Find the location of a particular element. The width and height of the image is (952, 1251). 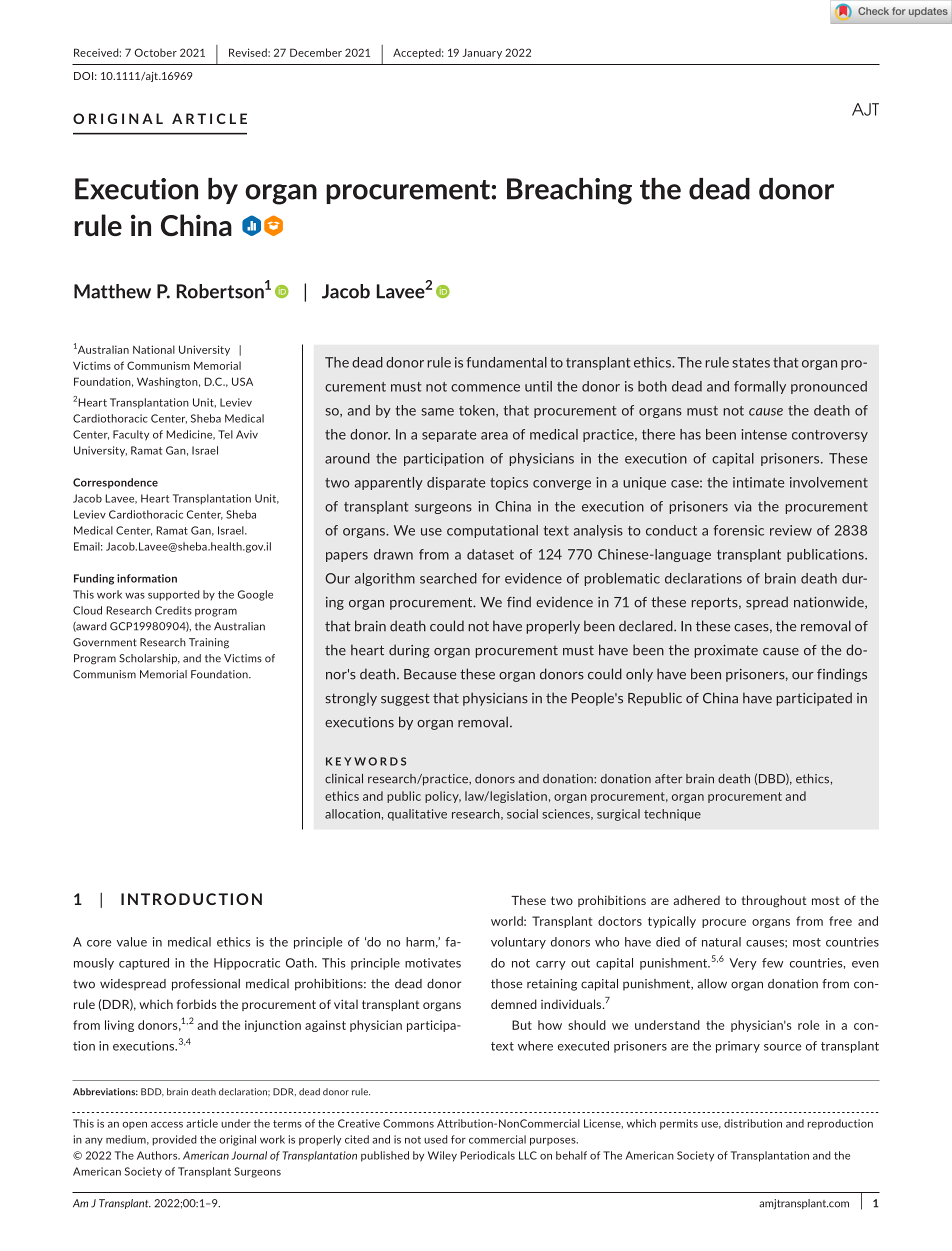

Credits is located at coordinates (173, 610).
